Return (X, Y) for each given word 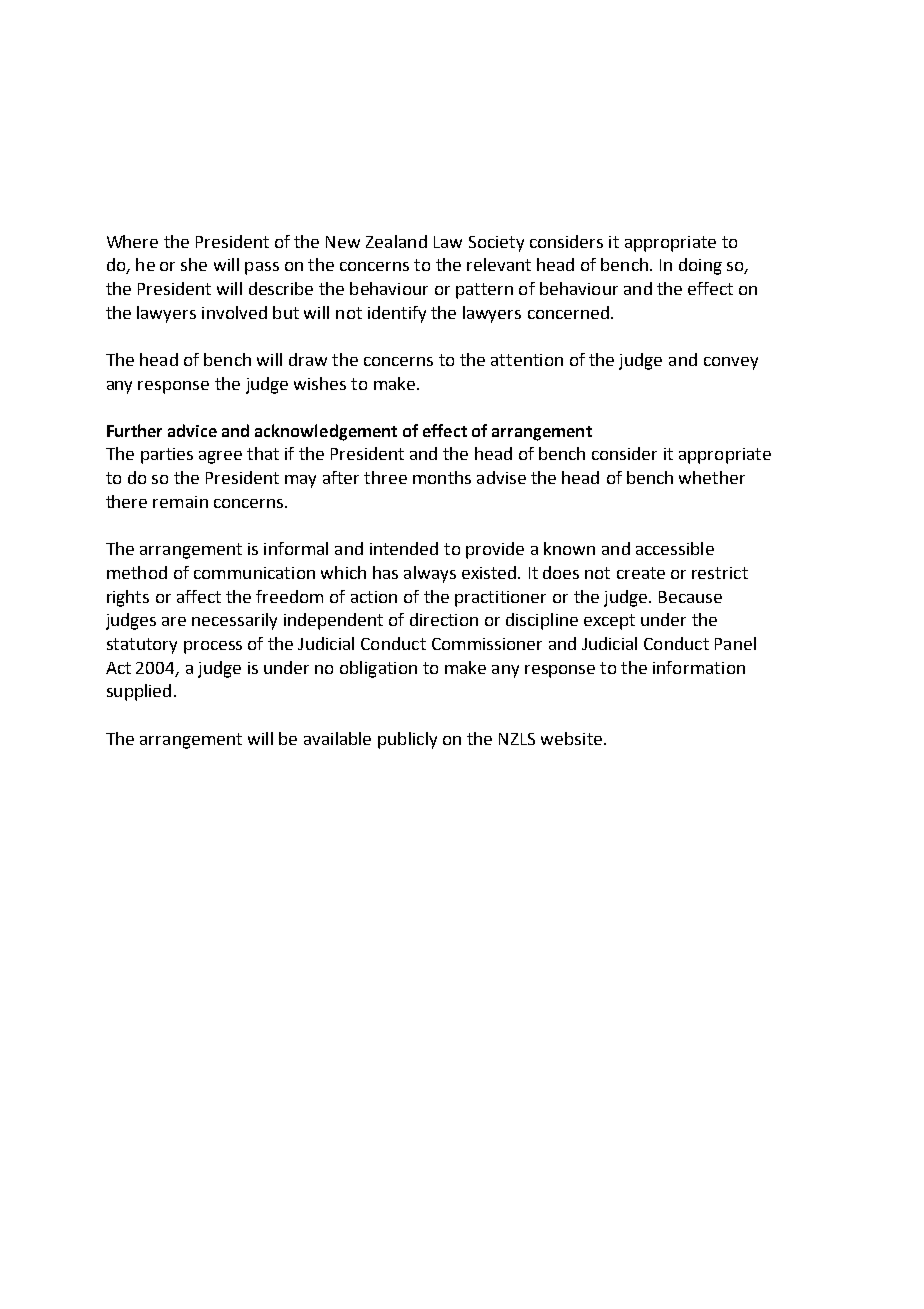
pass (262, 268)
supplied (139, 692)
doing (700, 266)
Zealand (396, 241)
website (571, 738)
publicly (407, 740)
